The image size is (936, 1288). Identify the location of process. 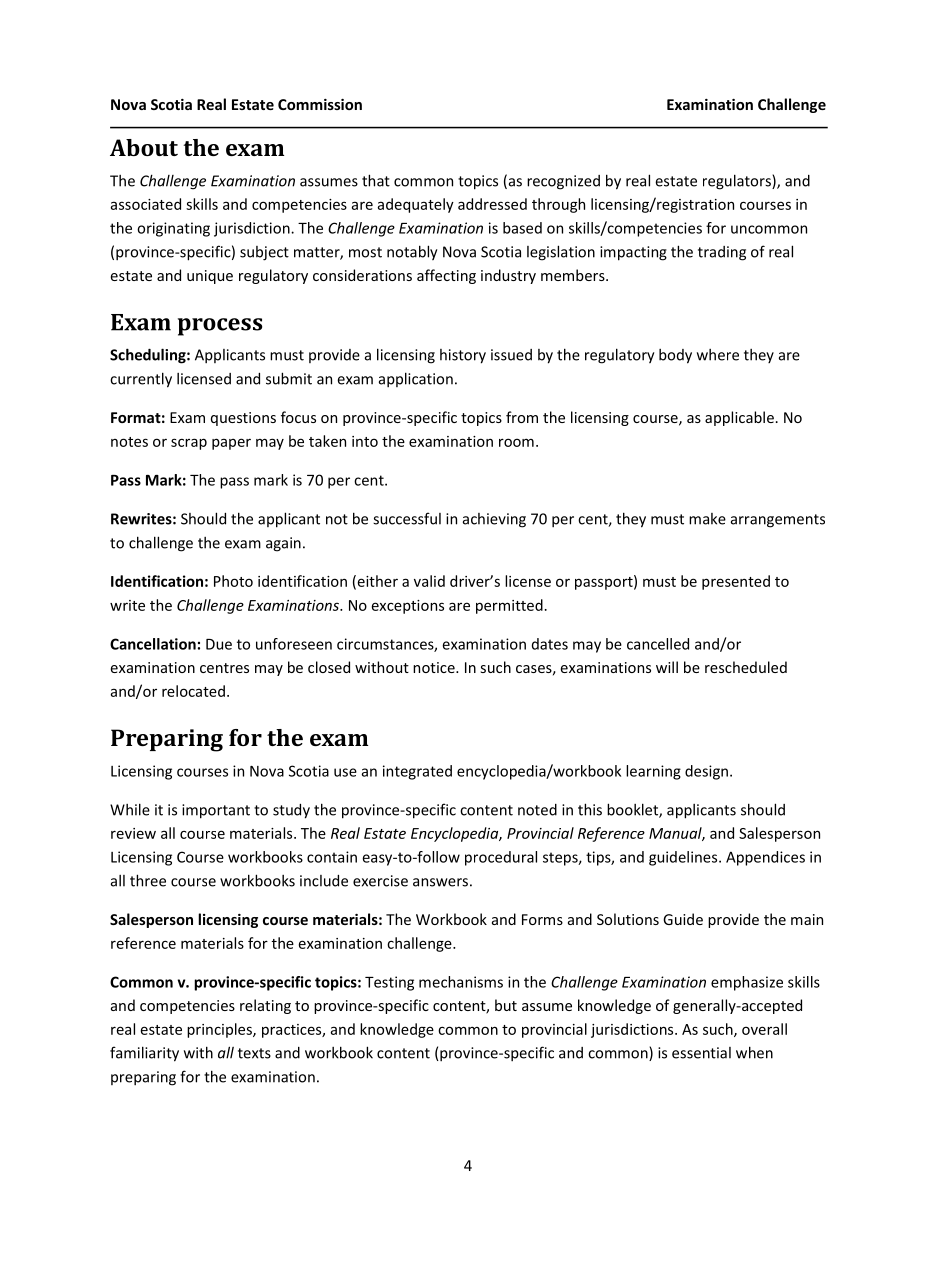
(220, 327).
